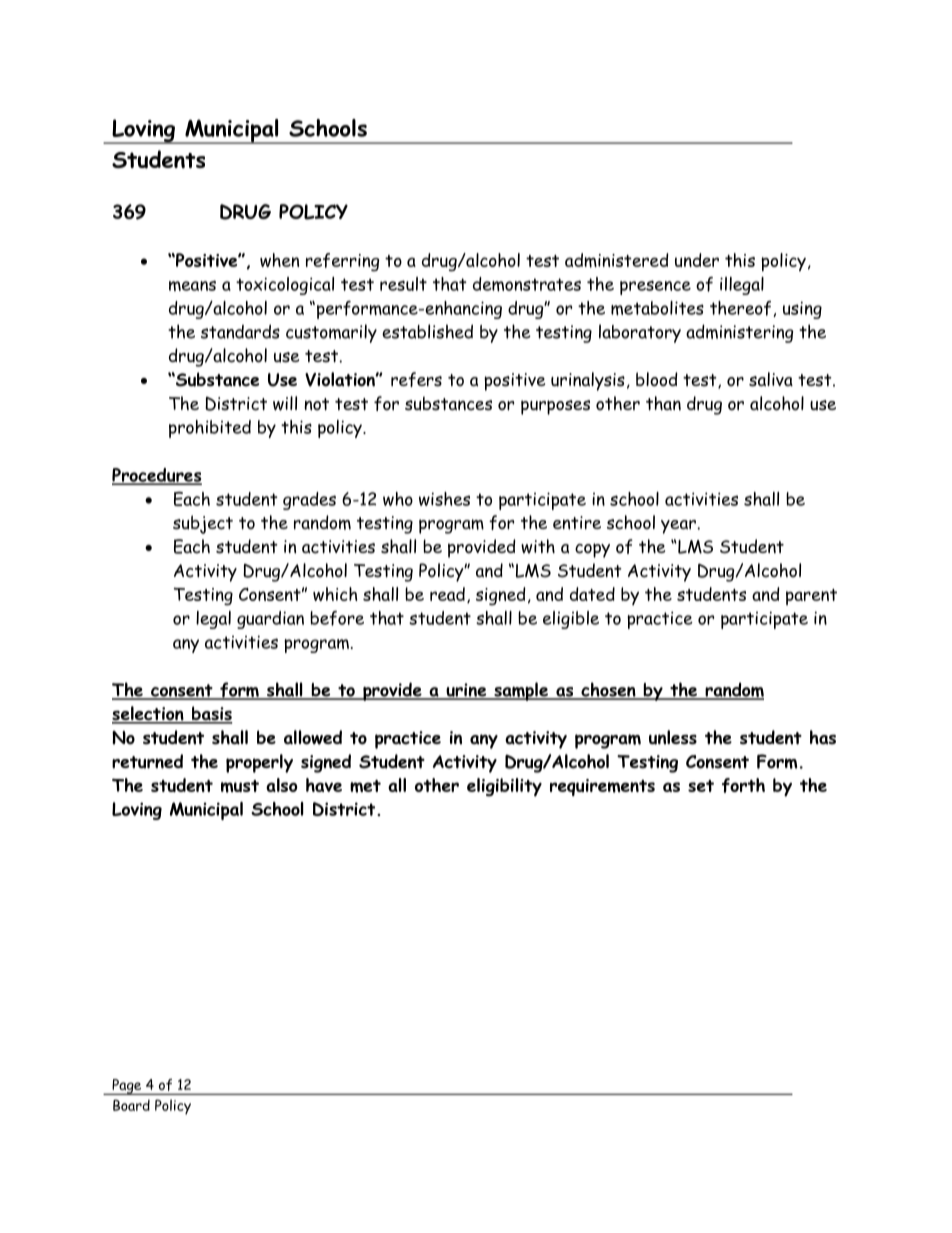 The height and width of the image is (1233, 952). What do you see at coordinates (131, 1105) in the image?
I see `Board` at bounding box center [131, 1105].
